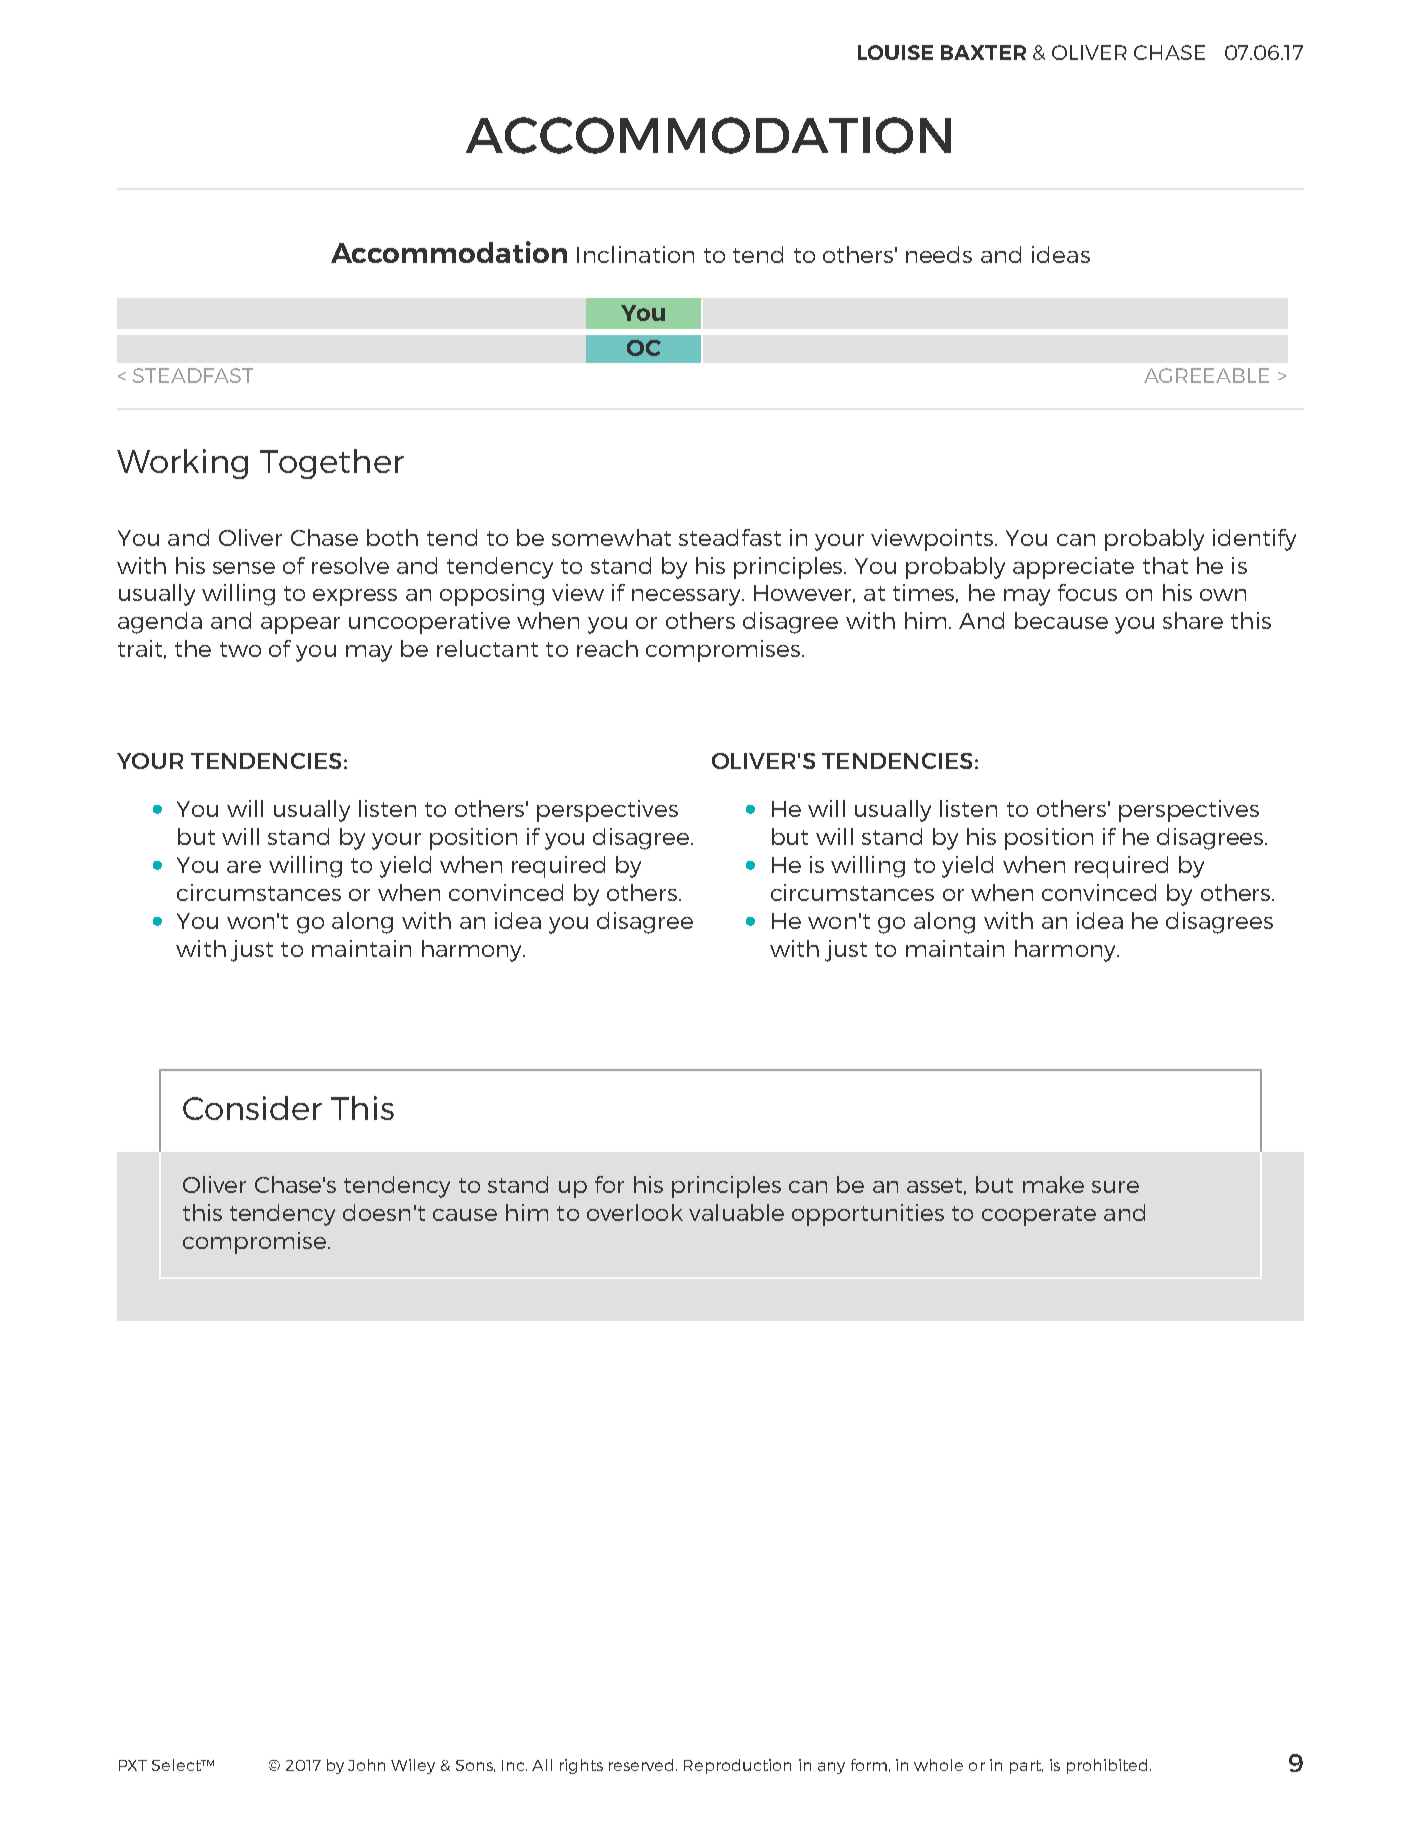  Describe the element at coordinates (607, 648) in the page. I see `reach` at that location.
